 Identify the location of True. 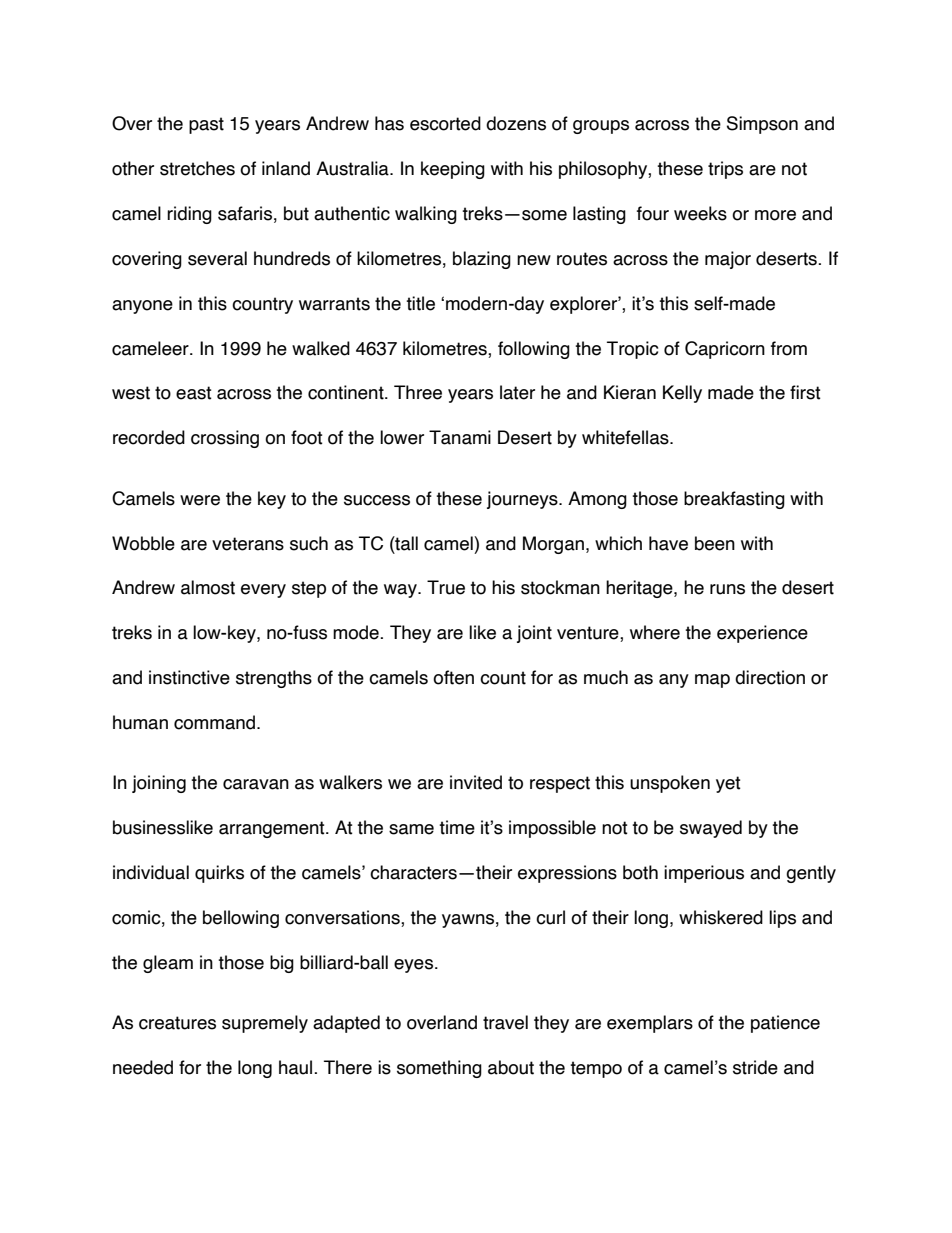
(446, 587).
